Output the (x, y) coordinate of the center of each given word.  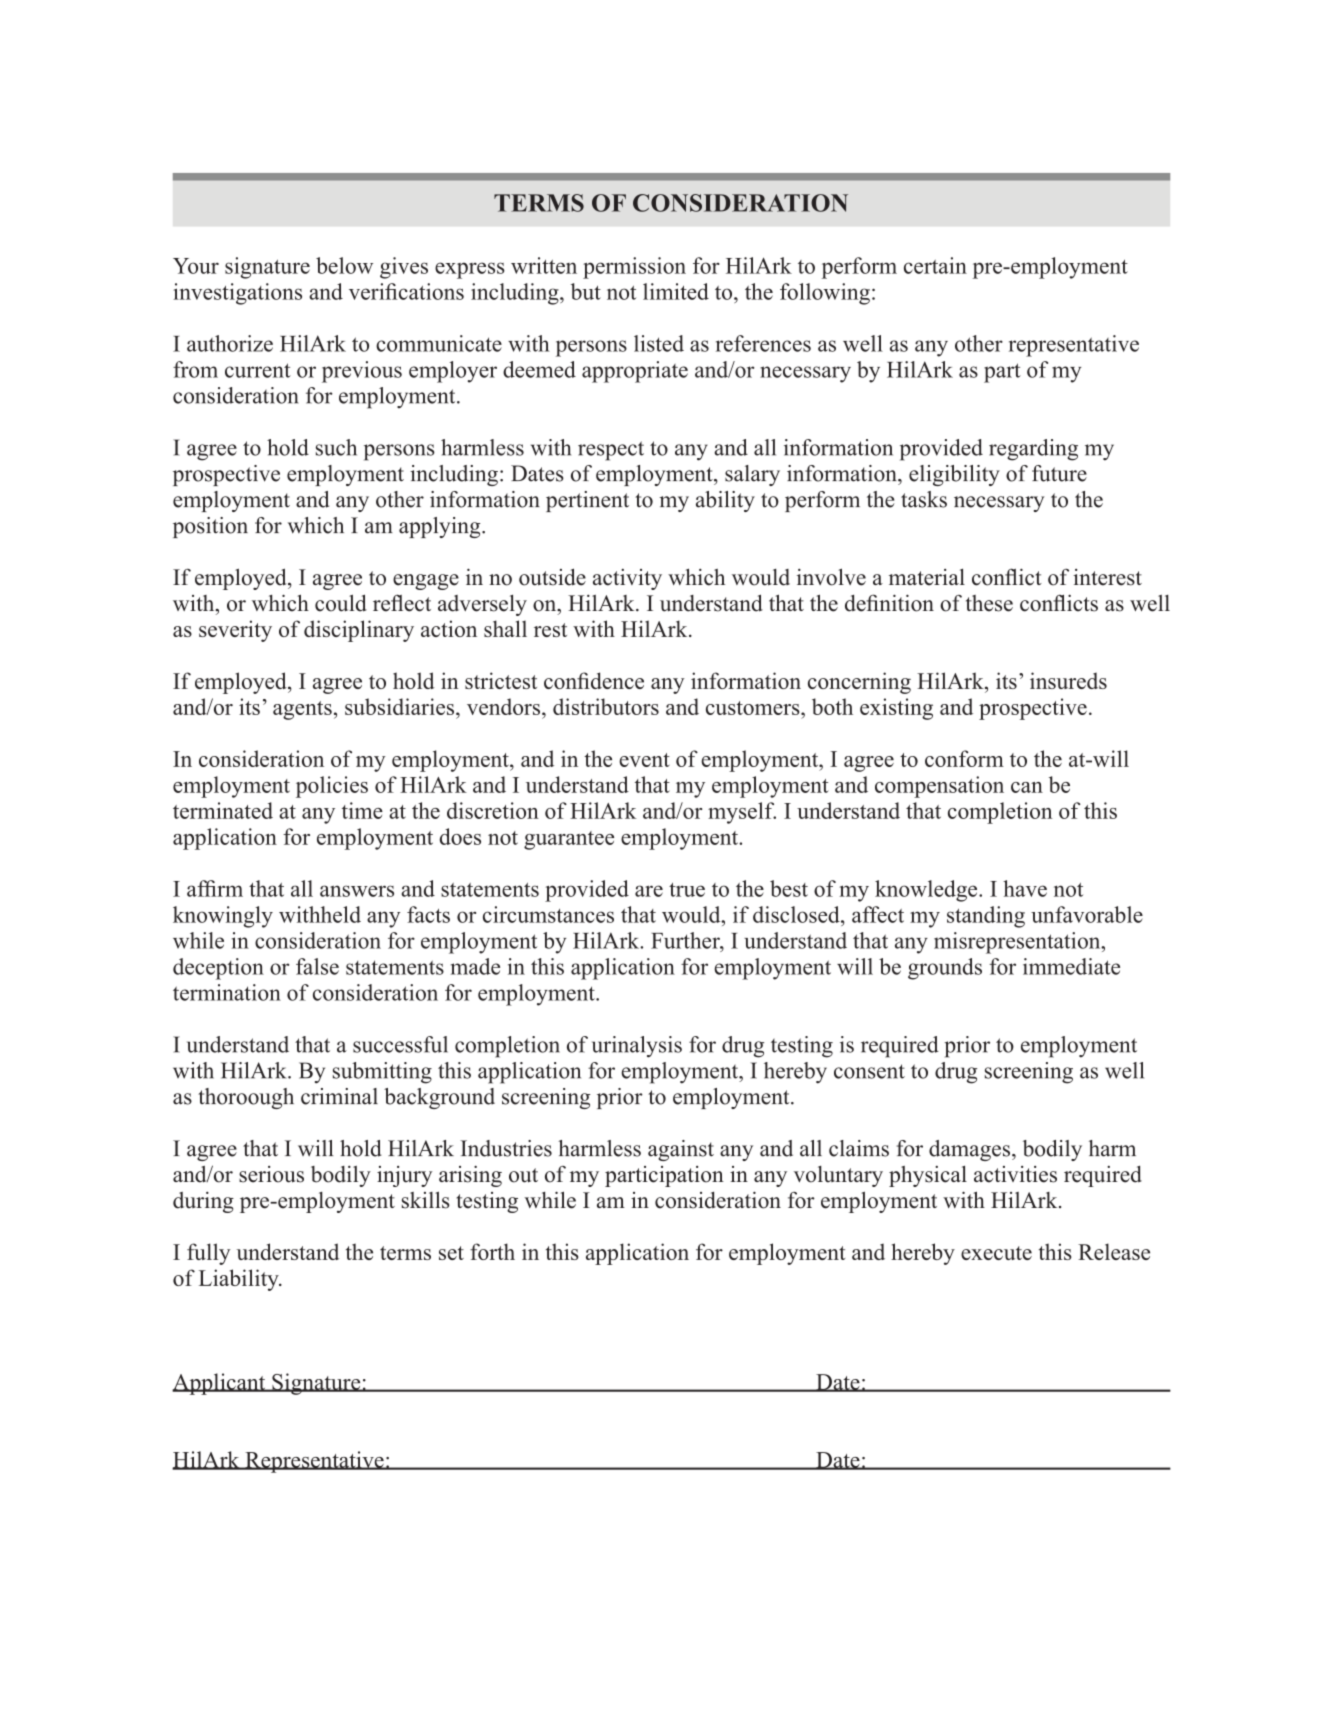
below (344, 265)
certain (935, 265)
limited (676, 291)
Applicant (220, 1384)
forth (492, 1251)
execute (996, 1253)
